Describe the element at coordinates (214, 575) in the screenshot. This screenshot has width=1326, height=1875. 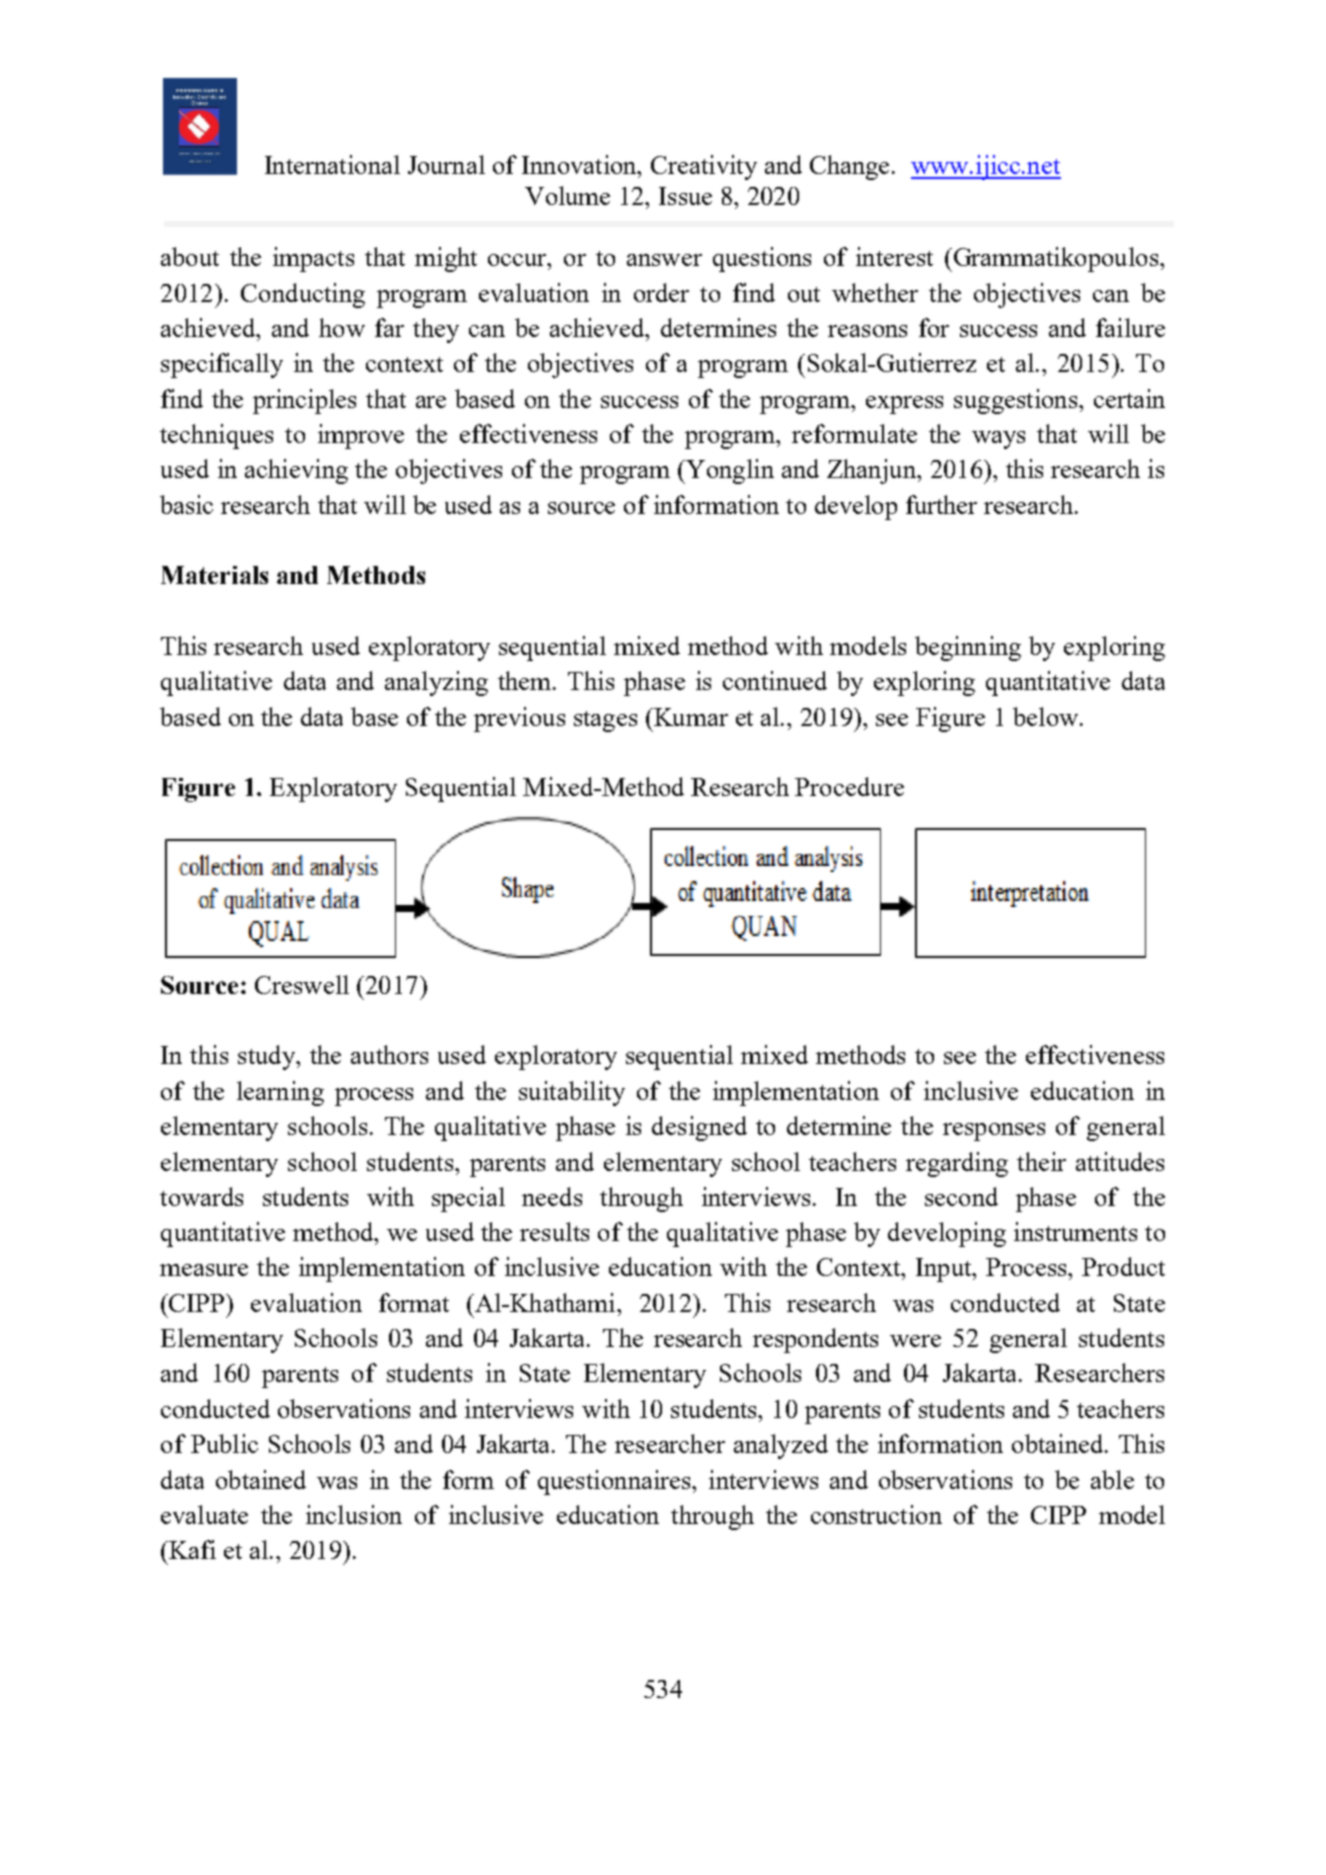
I see `Materials` at that location.
